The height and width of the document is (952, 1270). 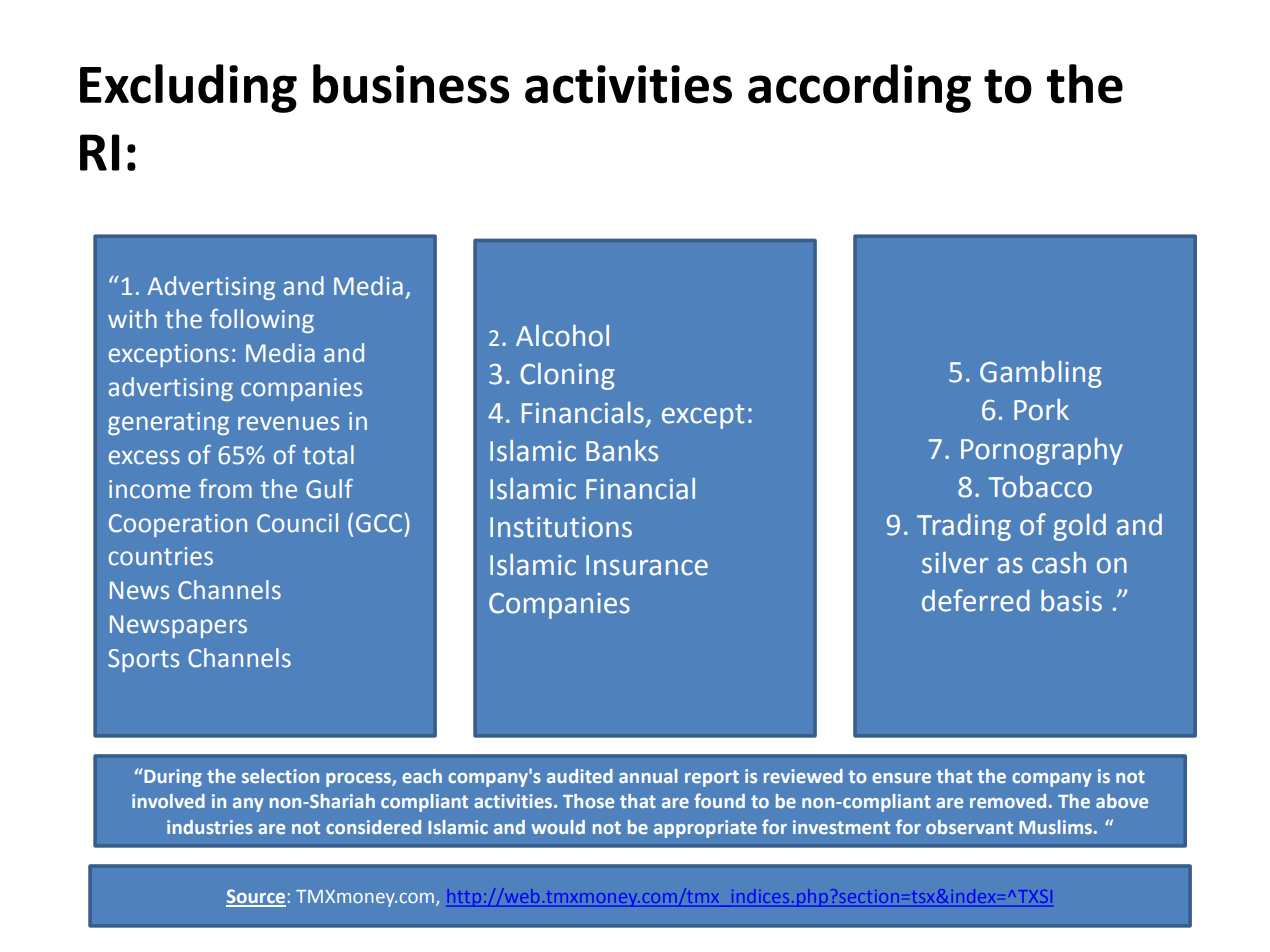 I want to click on Gambling, so click(x=1041, y=374).
